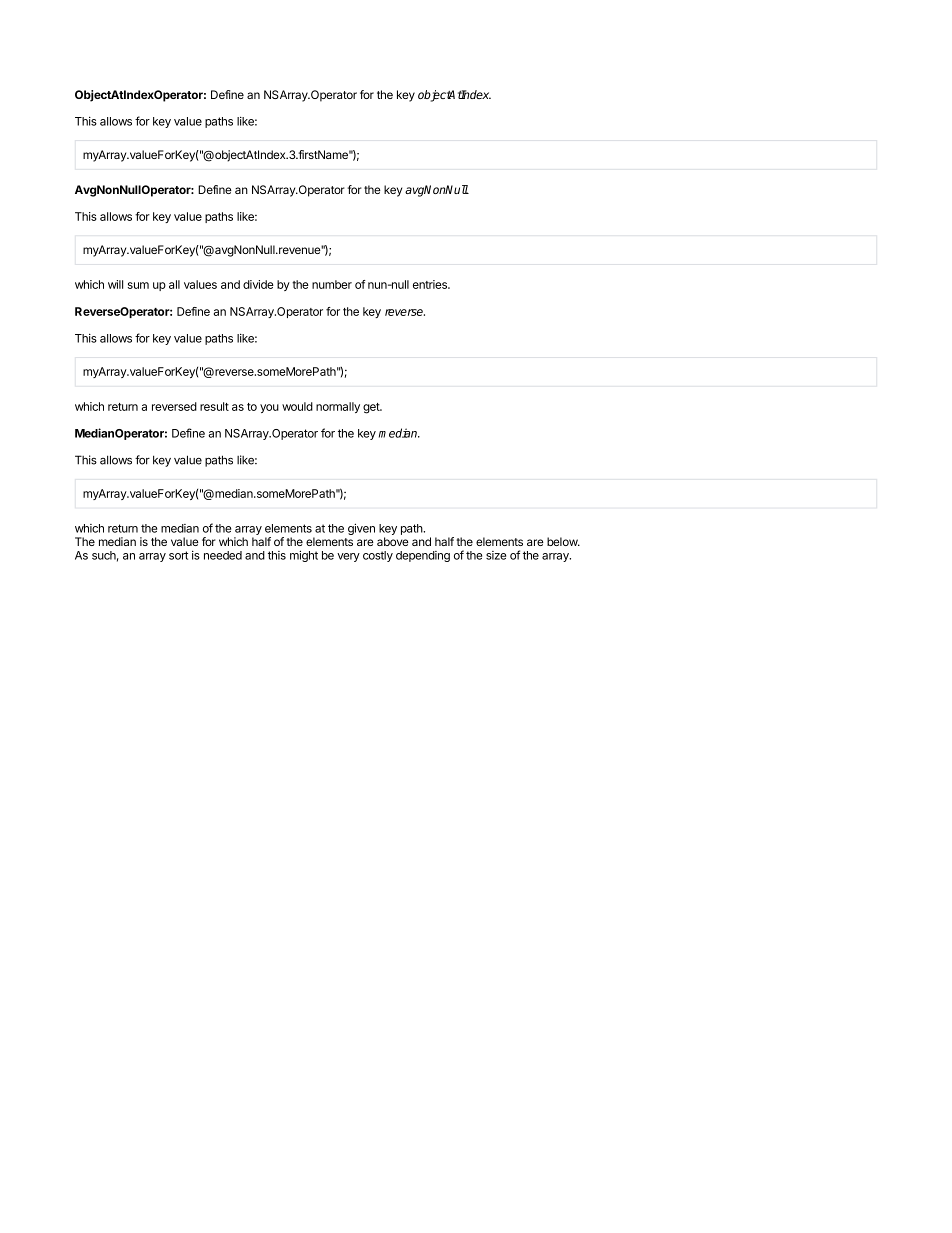 The width and height of the page is (952, 1233). I want to click on would, so click(297, 406).
